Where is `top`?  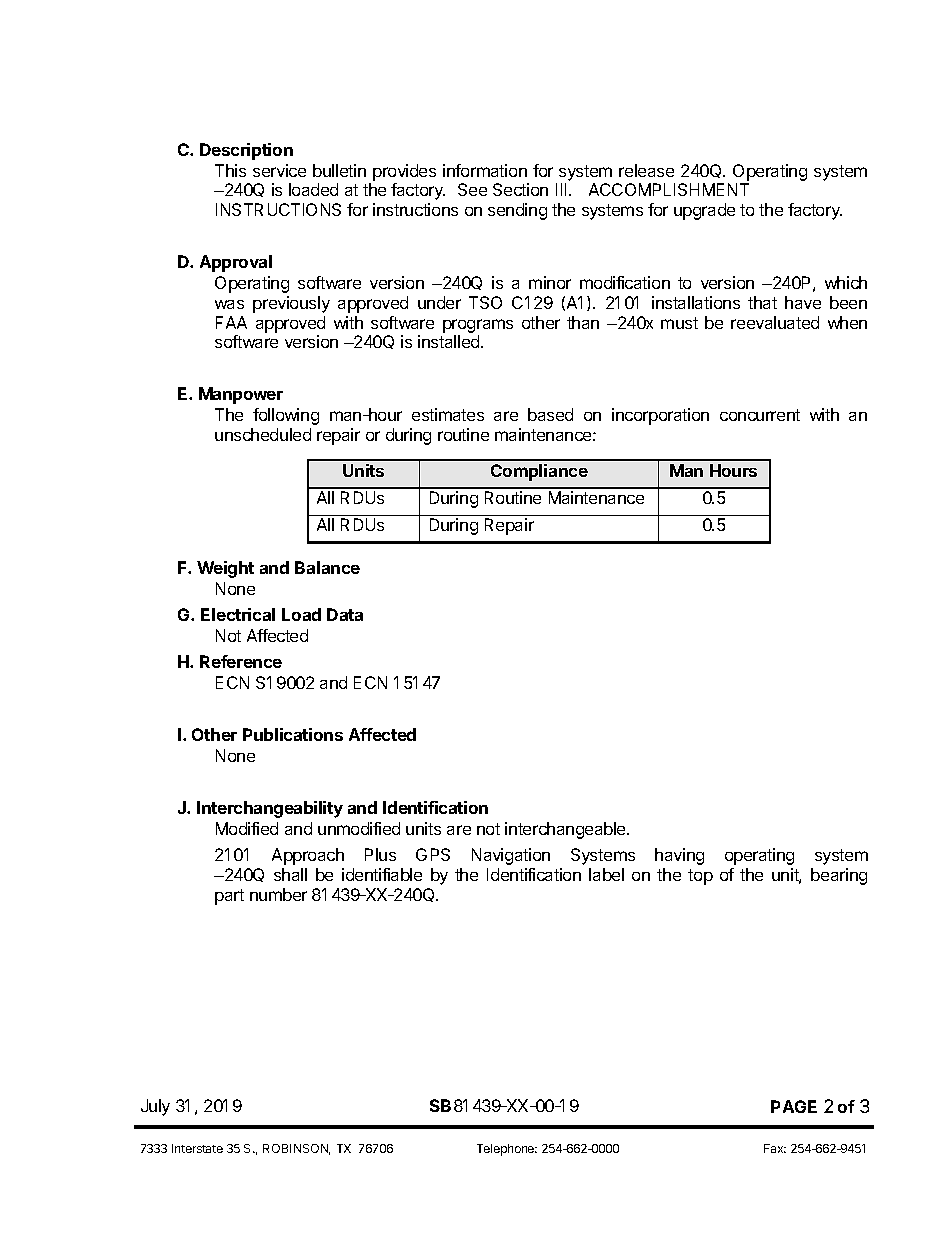 top is located at coordinates (700, 877).
